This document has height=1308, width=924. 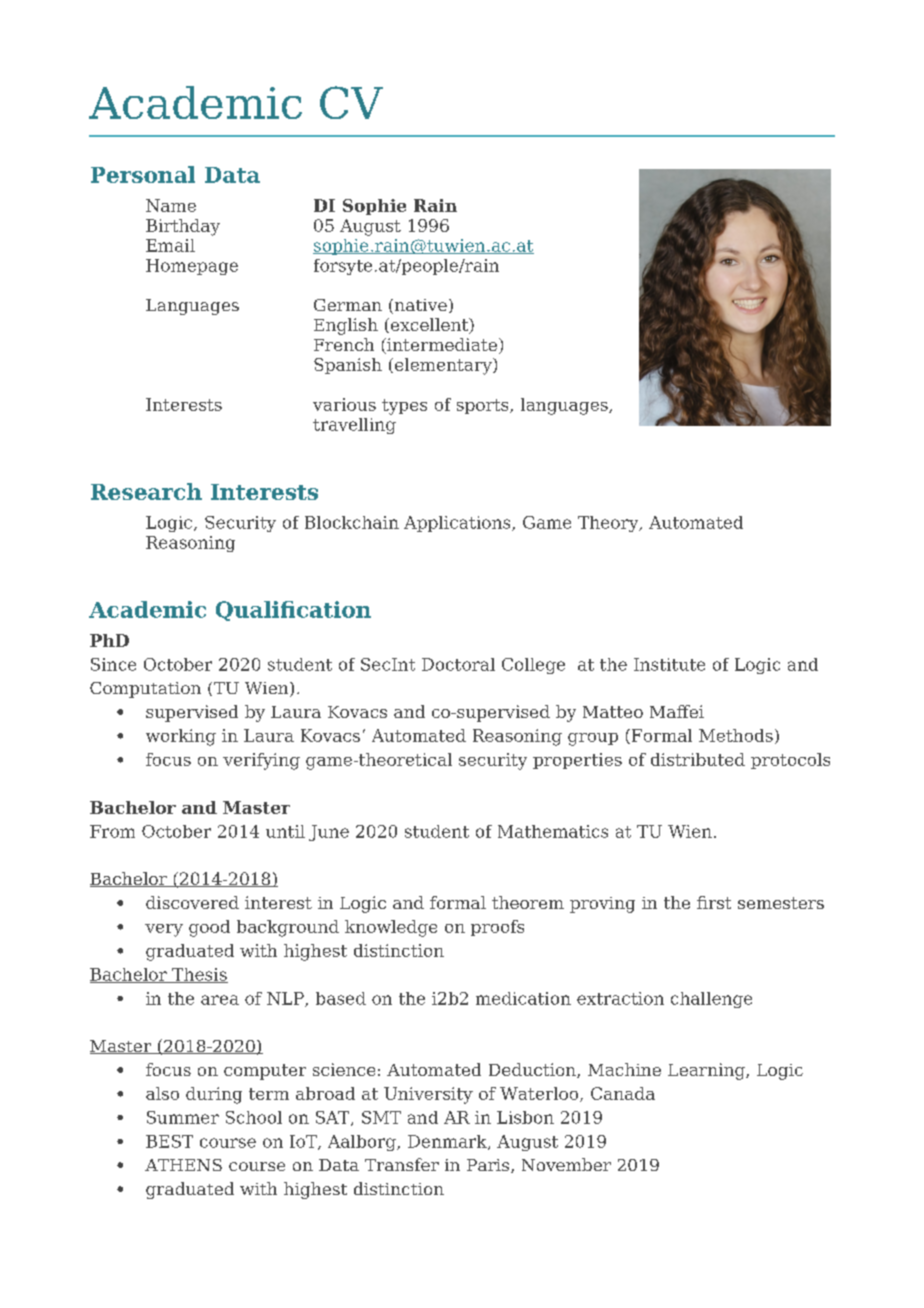 What do you see at coordinates (419, 306) in the document?
I see `native` at bounding box center [419, 306].
